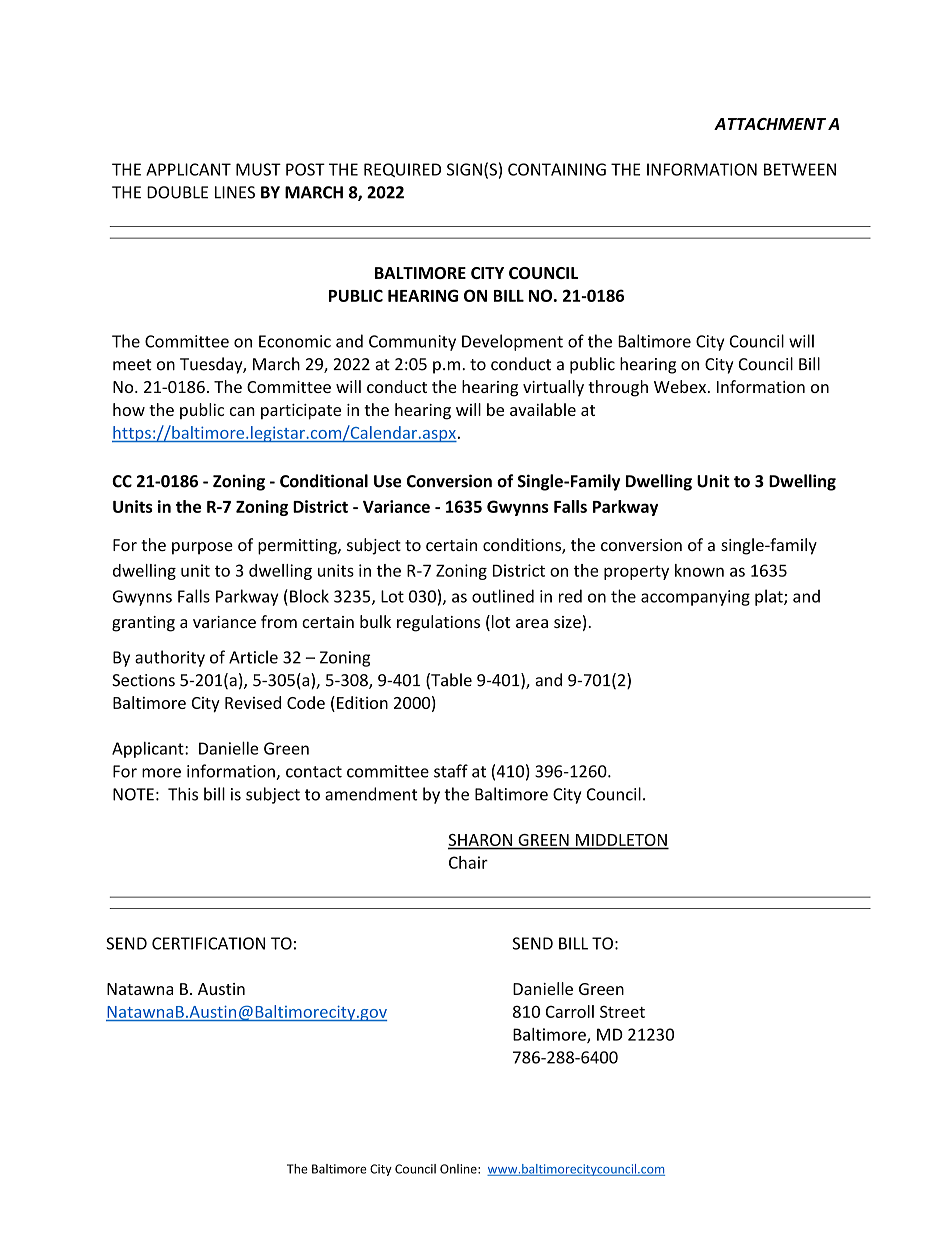 This page has width=952, height=1233. What do you see at coordinates (451, 771) in the page?
I see `staff` at bounding box center [451, 771].
